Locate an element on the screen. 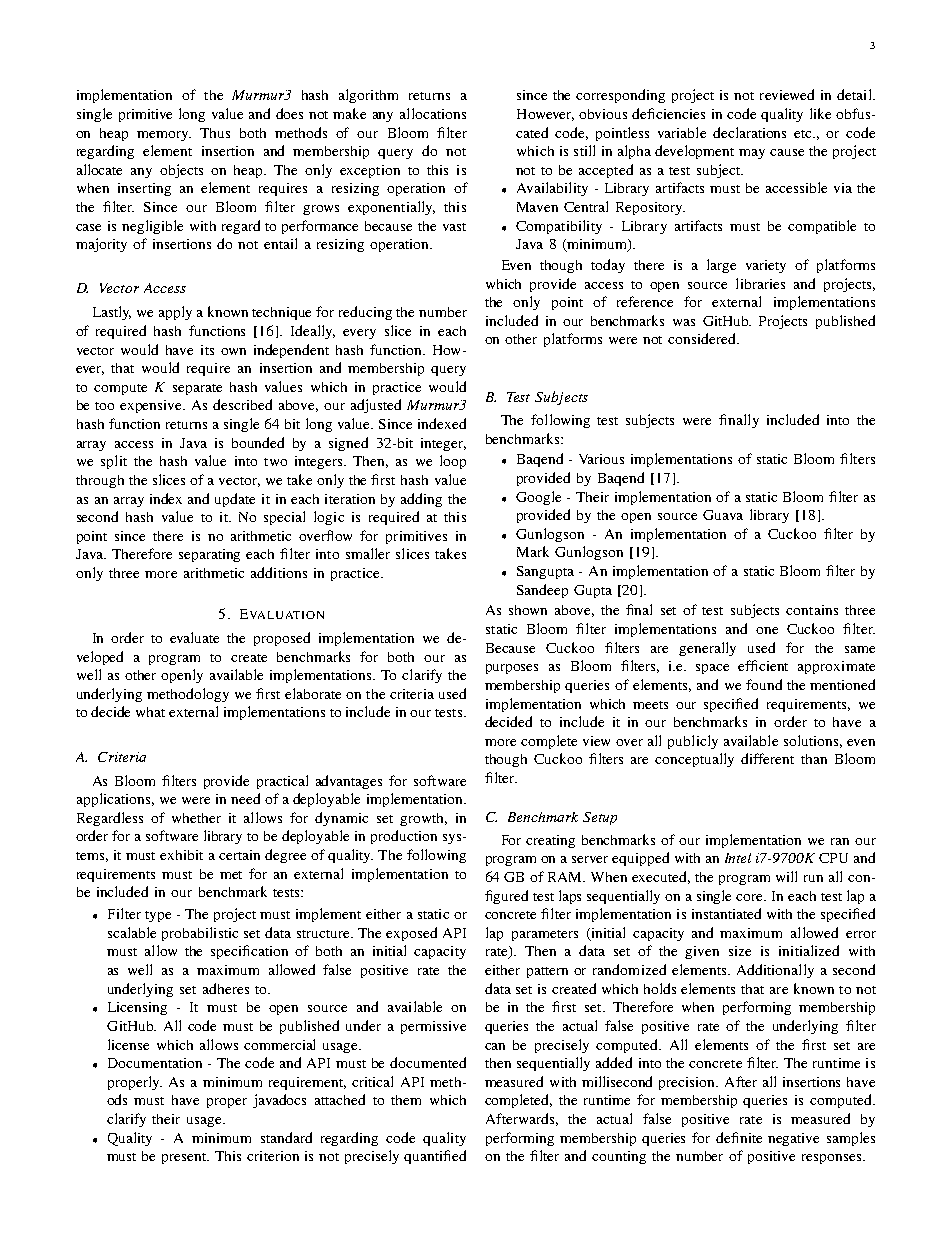 This screenshot has height=1233, width=952. allocations is located at coordinates (433, 113).
